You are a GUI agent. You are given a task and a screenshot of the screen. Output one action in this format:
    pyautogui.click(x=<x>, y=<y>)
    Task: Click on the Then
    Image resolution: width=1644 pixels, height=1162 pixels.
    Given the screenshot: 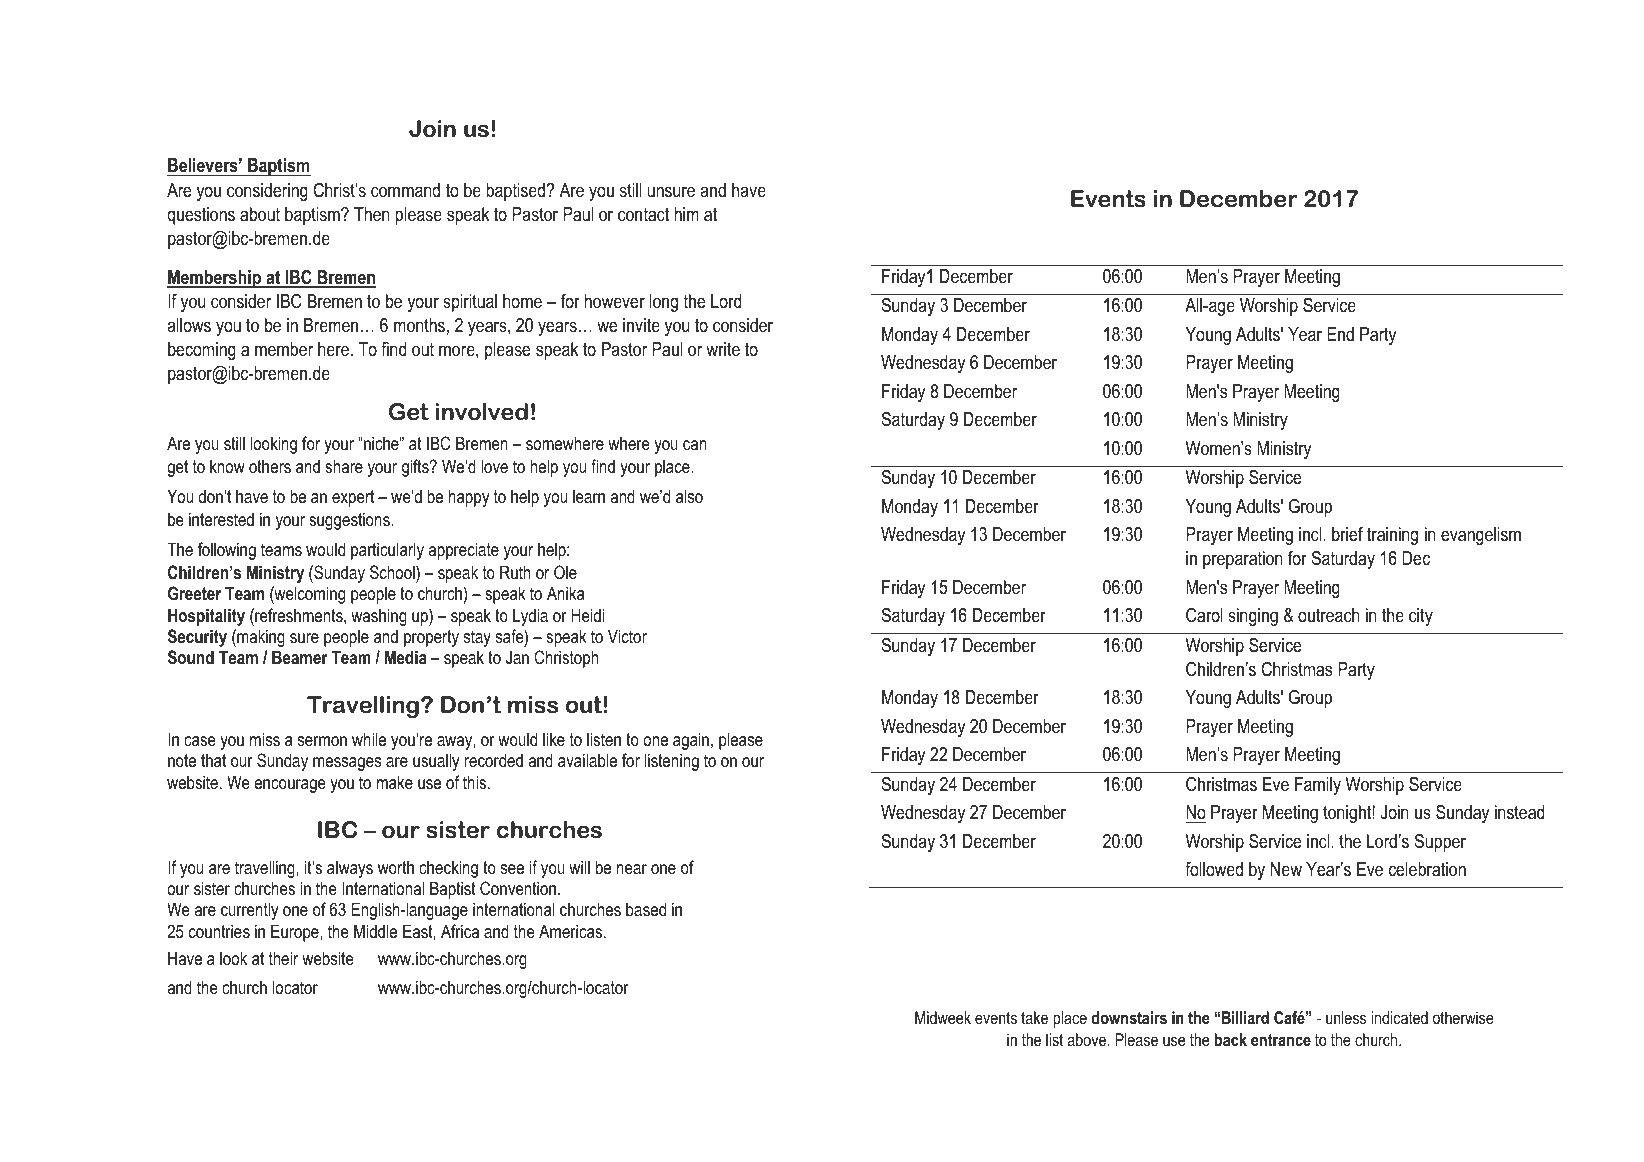 What is the action you would take?
    pyautogui.click(x=372, y=214)
